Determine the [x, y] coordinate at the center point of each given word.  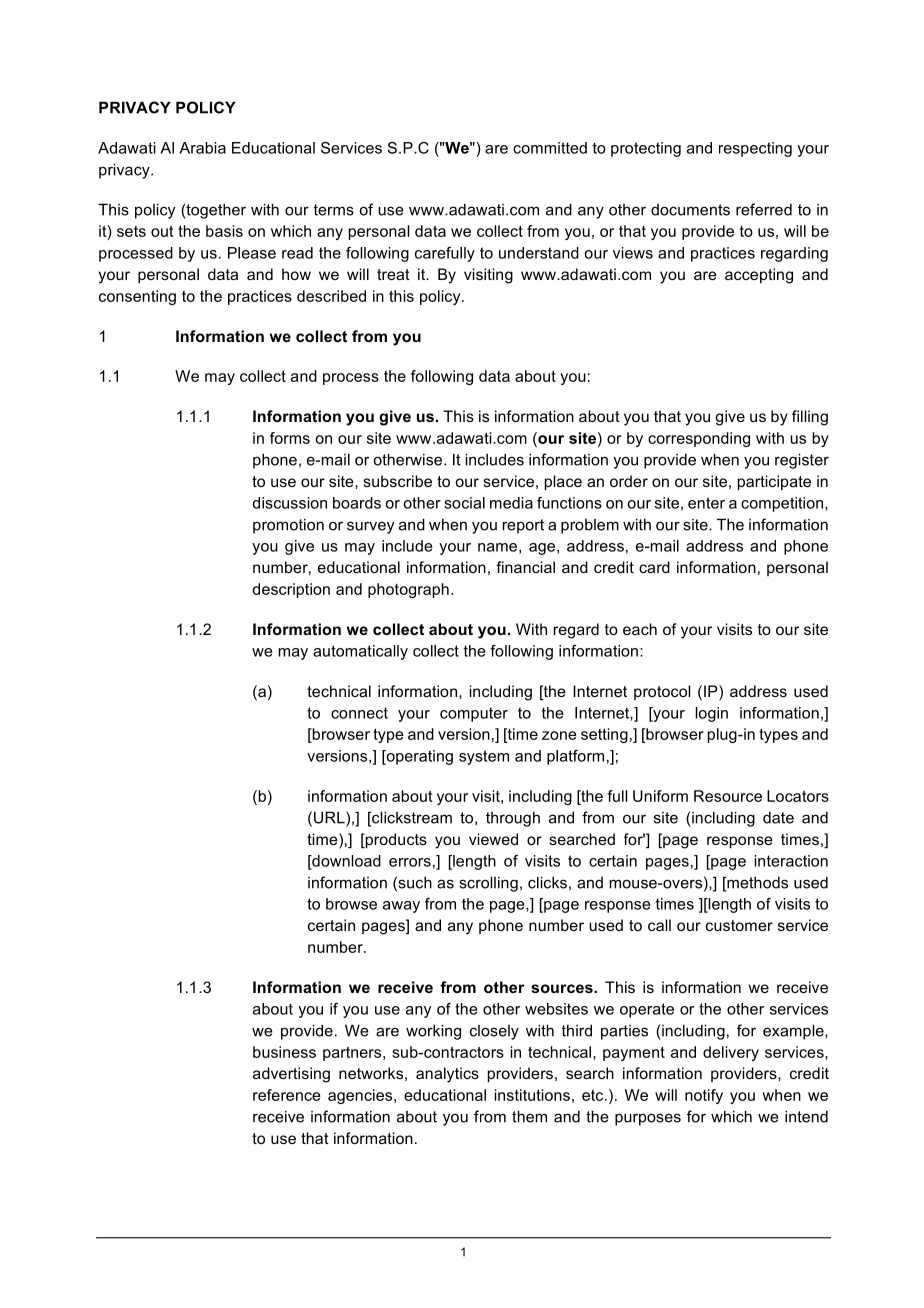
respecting [755, 149]
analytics [447, 1075]
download [345, 862]
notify [704, 1096]
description [291, 590]
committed [550, 148]
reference [287, 1095]
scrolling [488, 884]
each [640, 629]
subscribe [397, 481]
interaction [791, 861]
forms [290, 438]
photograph [408, 590]
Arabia [202, 148]
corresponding [699, 439]
